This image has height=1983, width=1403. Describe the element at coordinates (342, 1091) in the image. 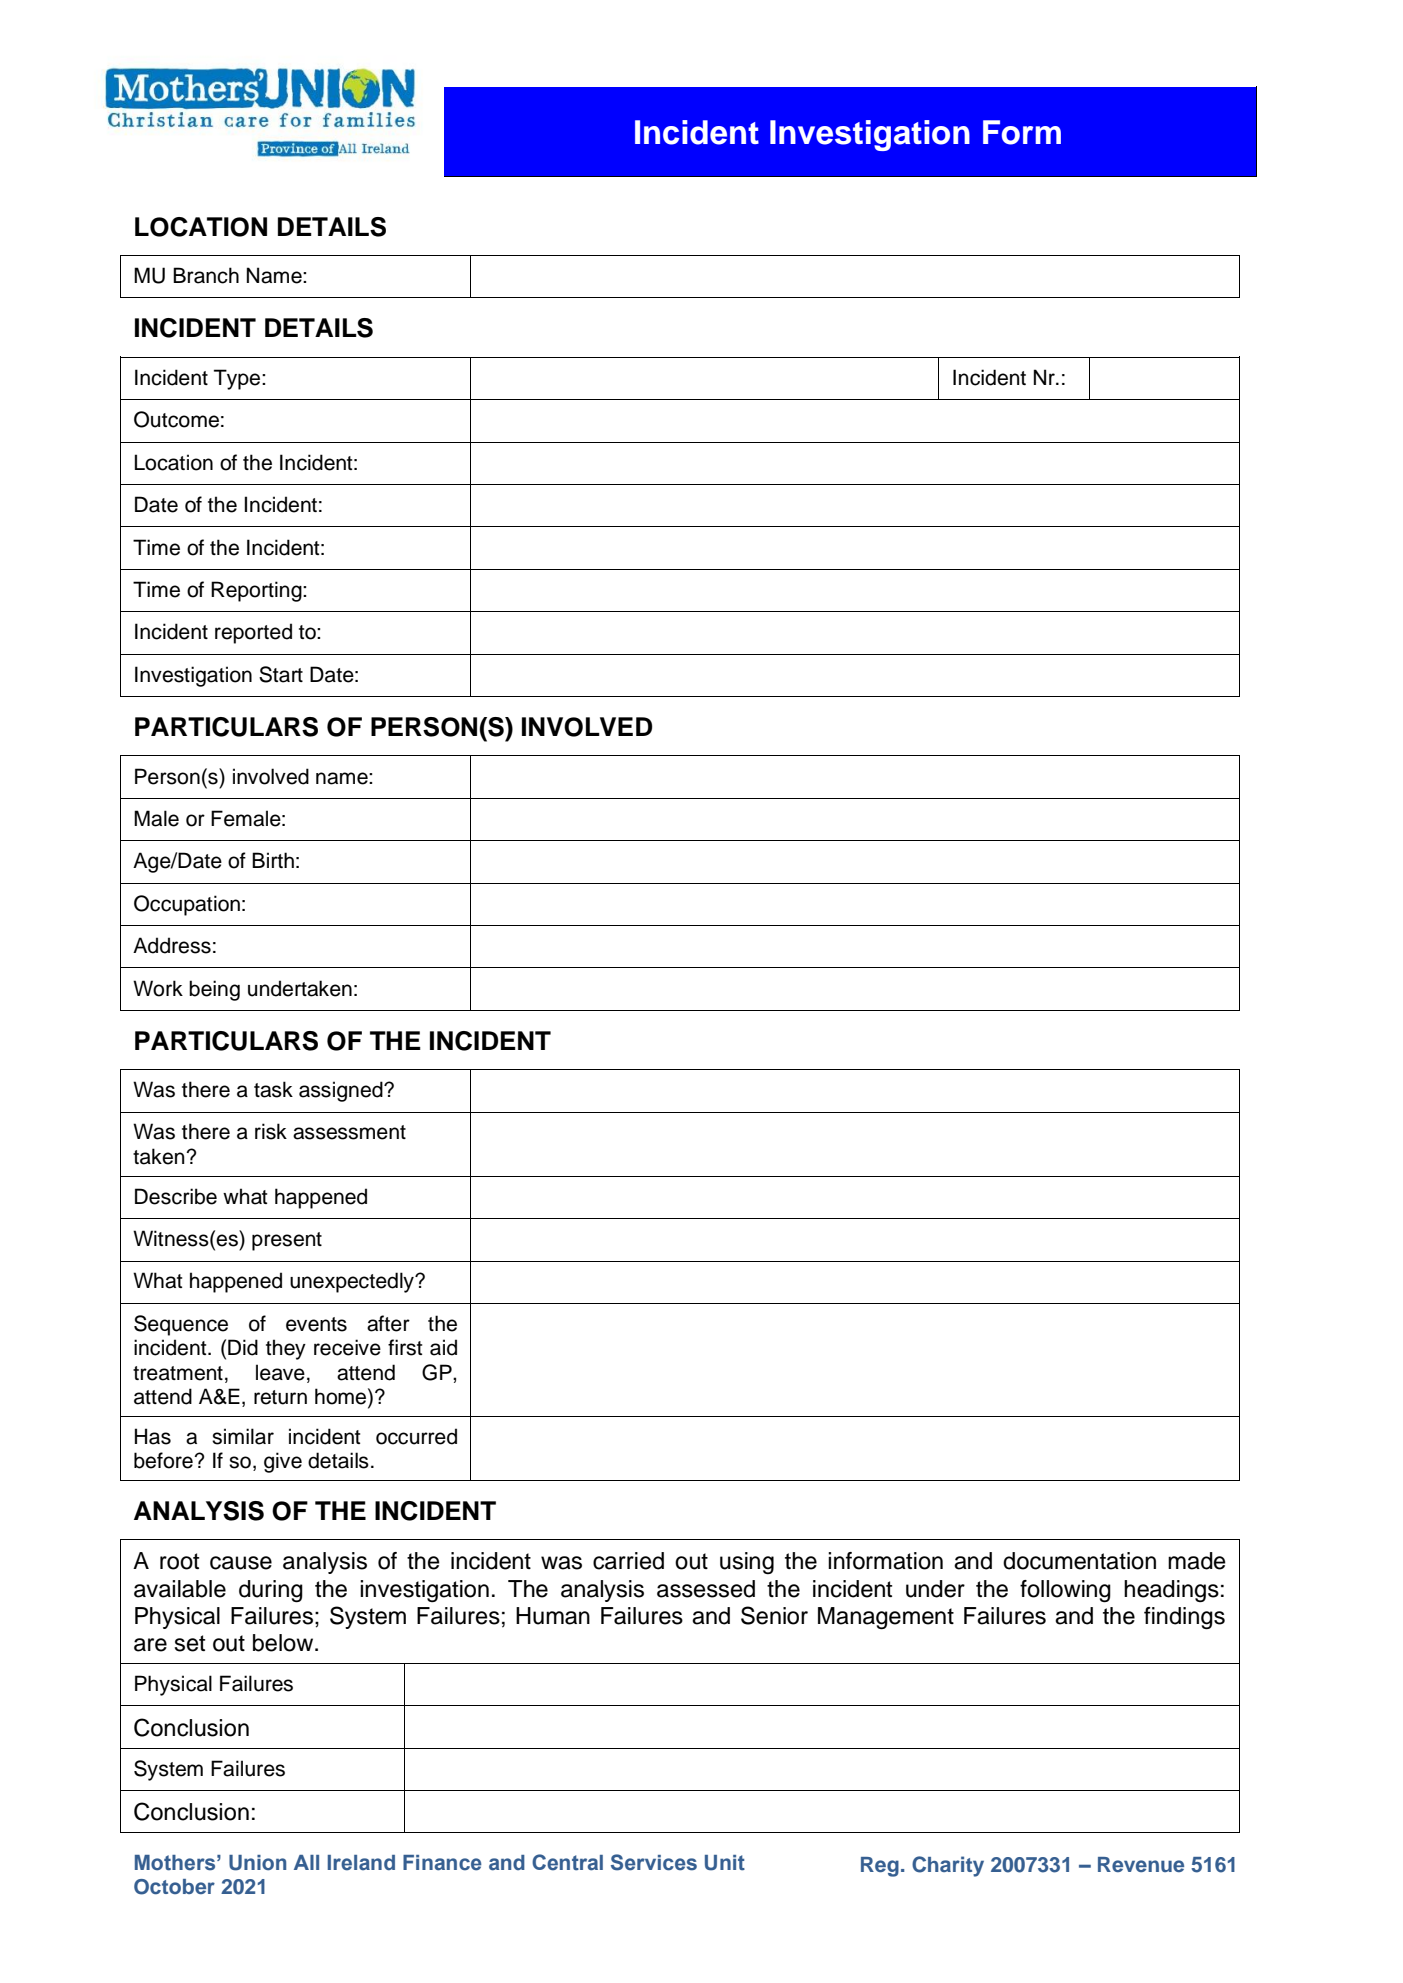

I see `assigned` at that location.
